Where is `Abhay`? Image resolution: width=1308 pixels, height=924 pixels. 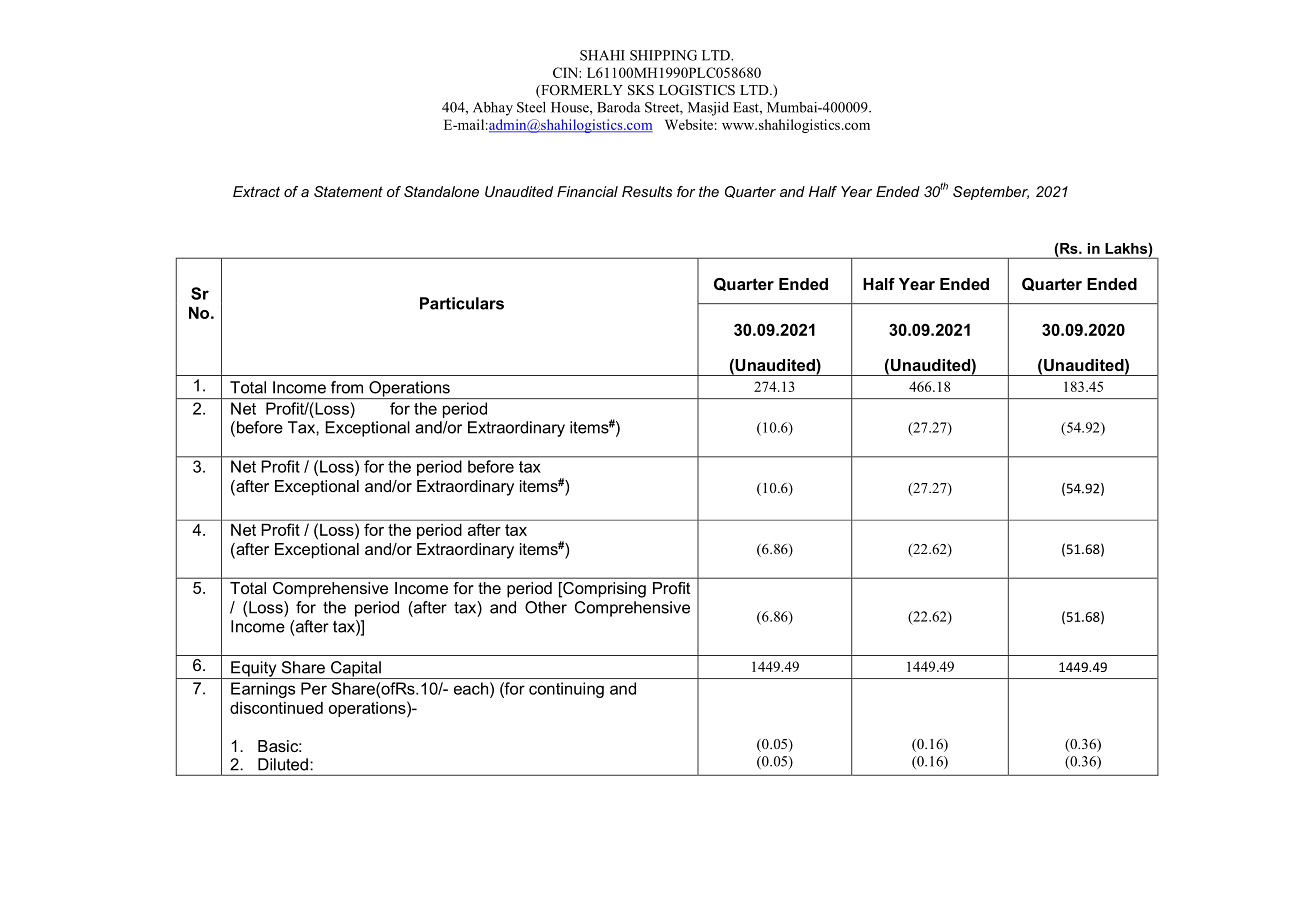
Abhay is located at coordinates (493, 109).
